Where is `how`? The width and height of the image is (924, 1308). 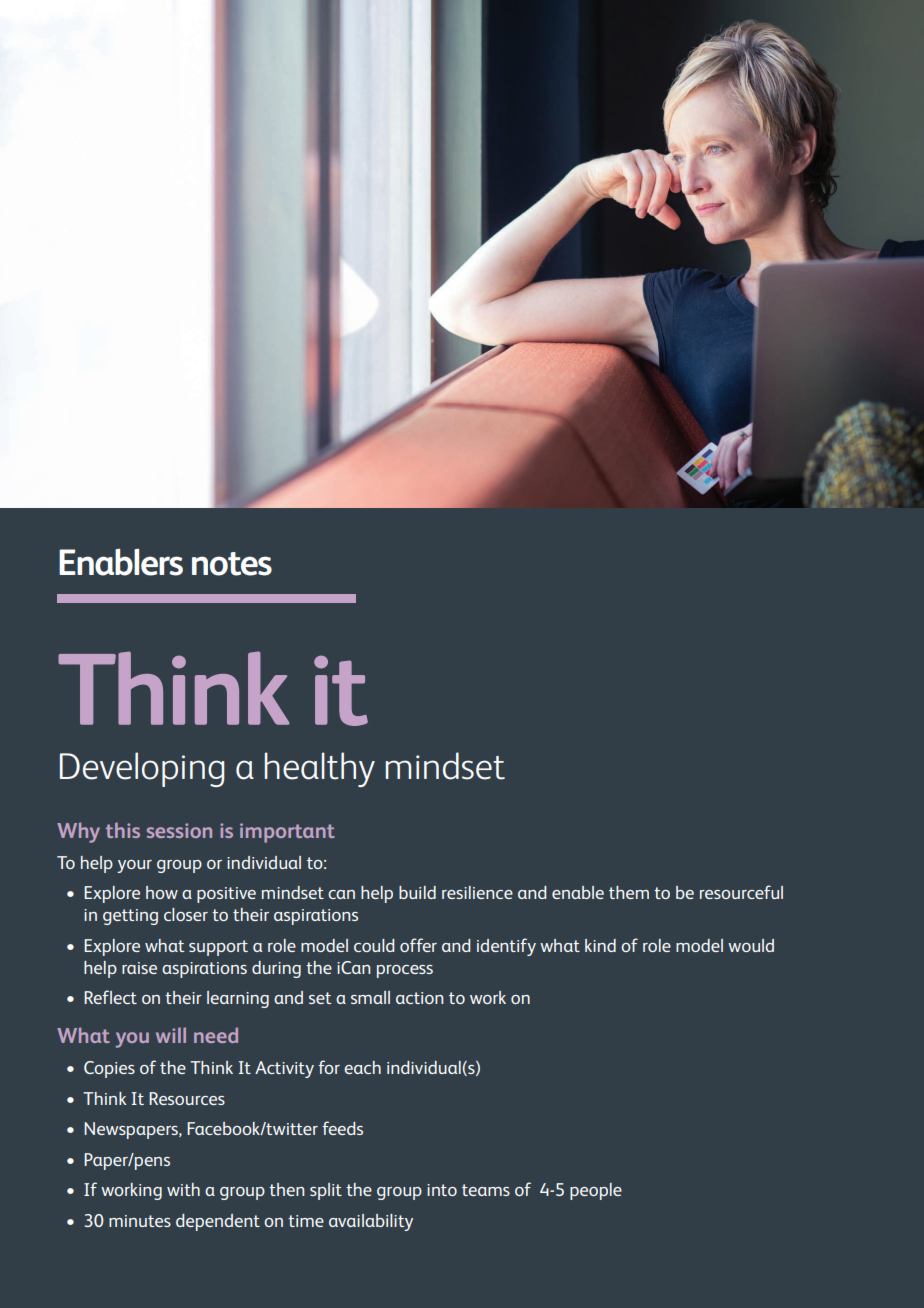
how is located at coordinates (162, 892).
